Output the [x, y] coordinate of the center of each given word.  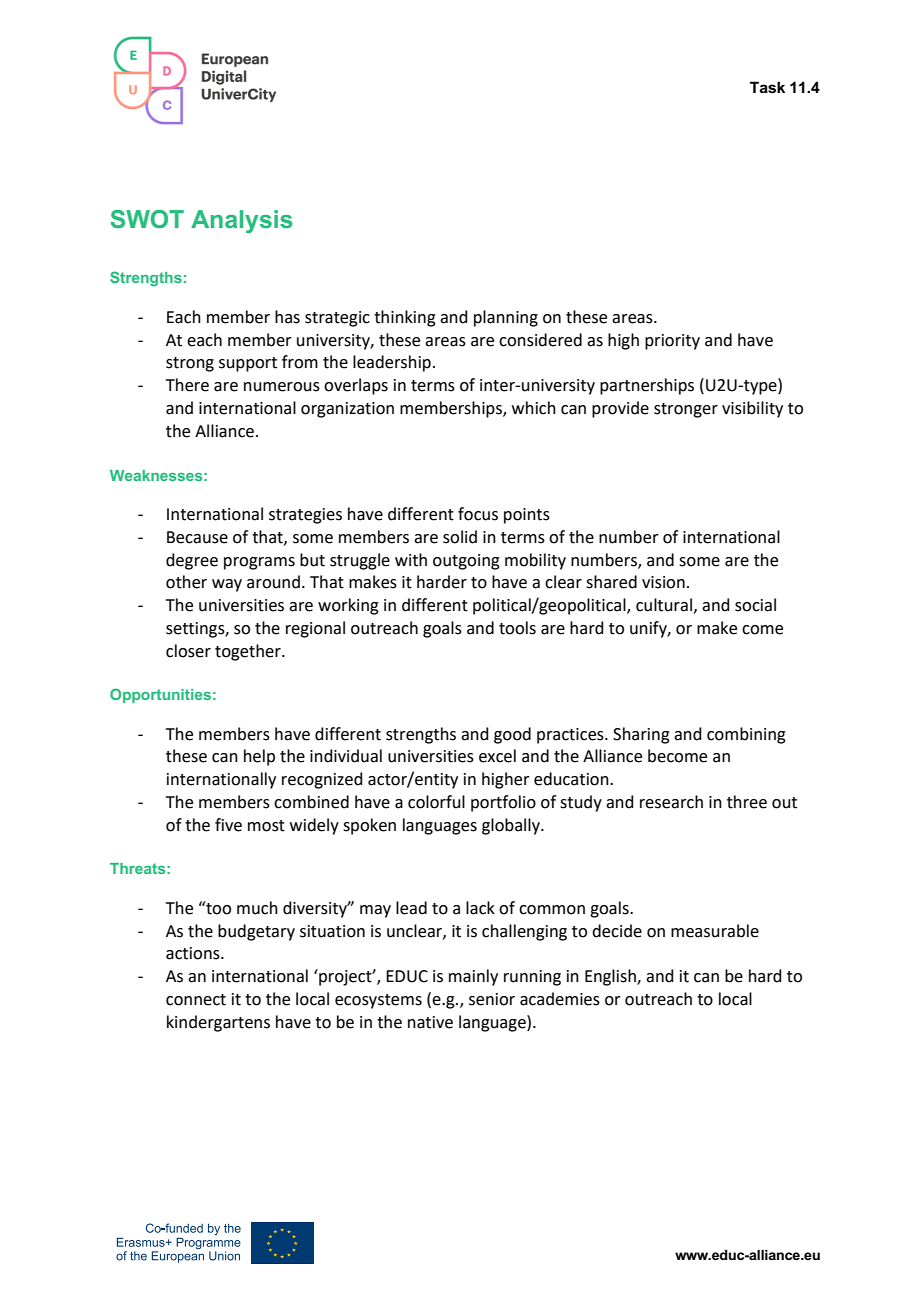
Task [767, 87]
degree [192, 561]
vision [663, 582]
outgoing [466, 562]
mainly [473, 977]
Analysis [242, 221]
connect [196, 1000]
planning [506, 318]
